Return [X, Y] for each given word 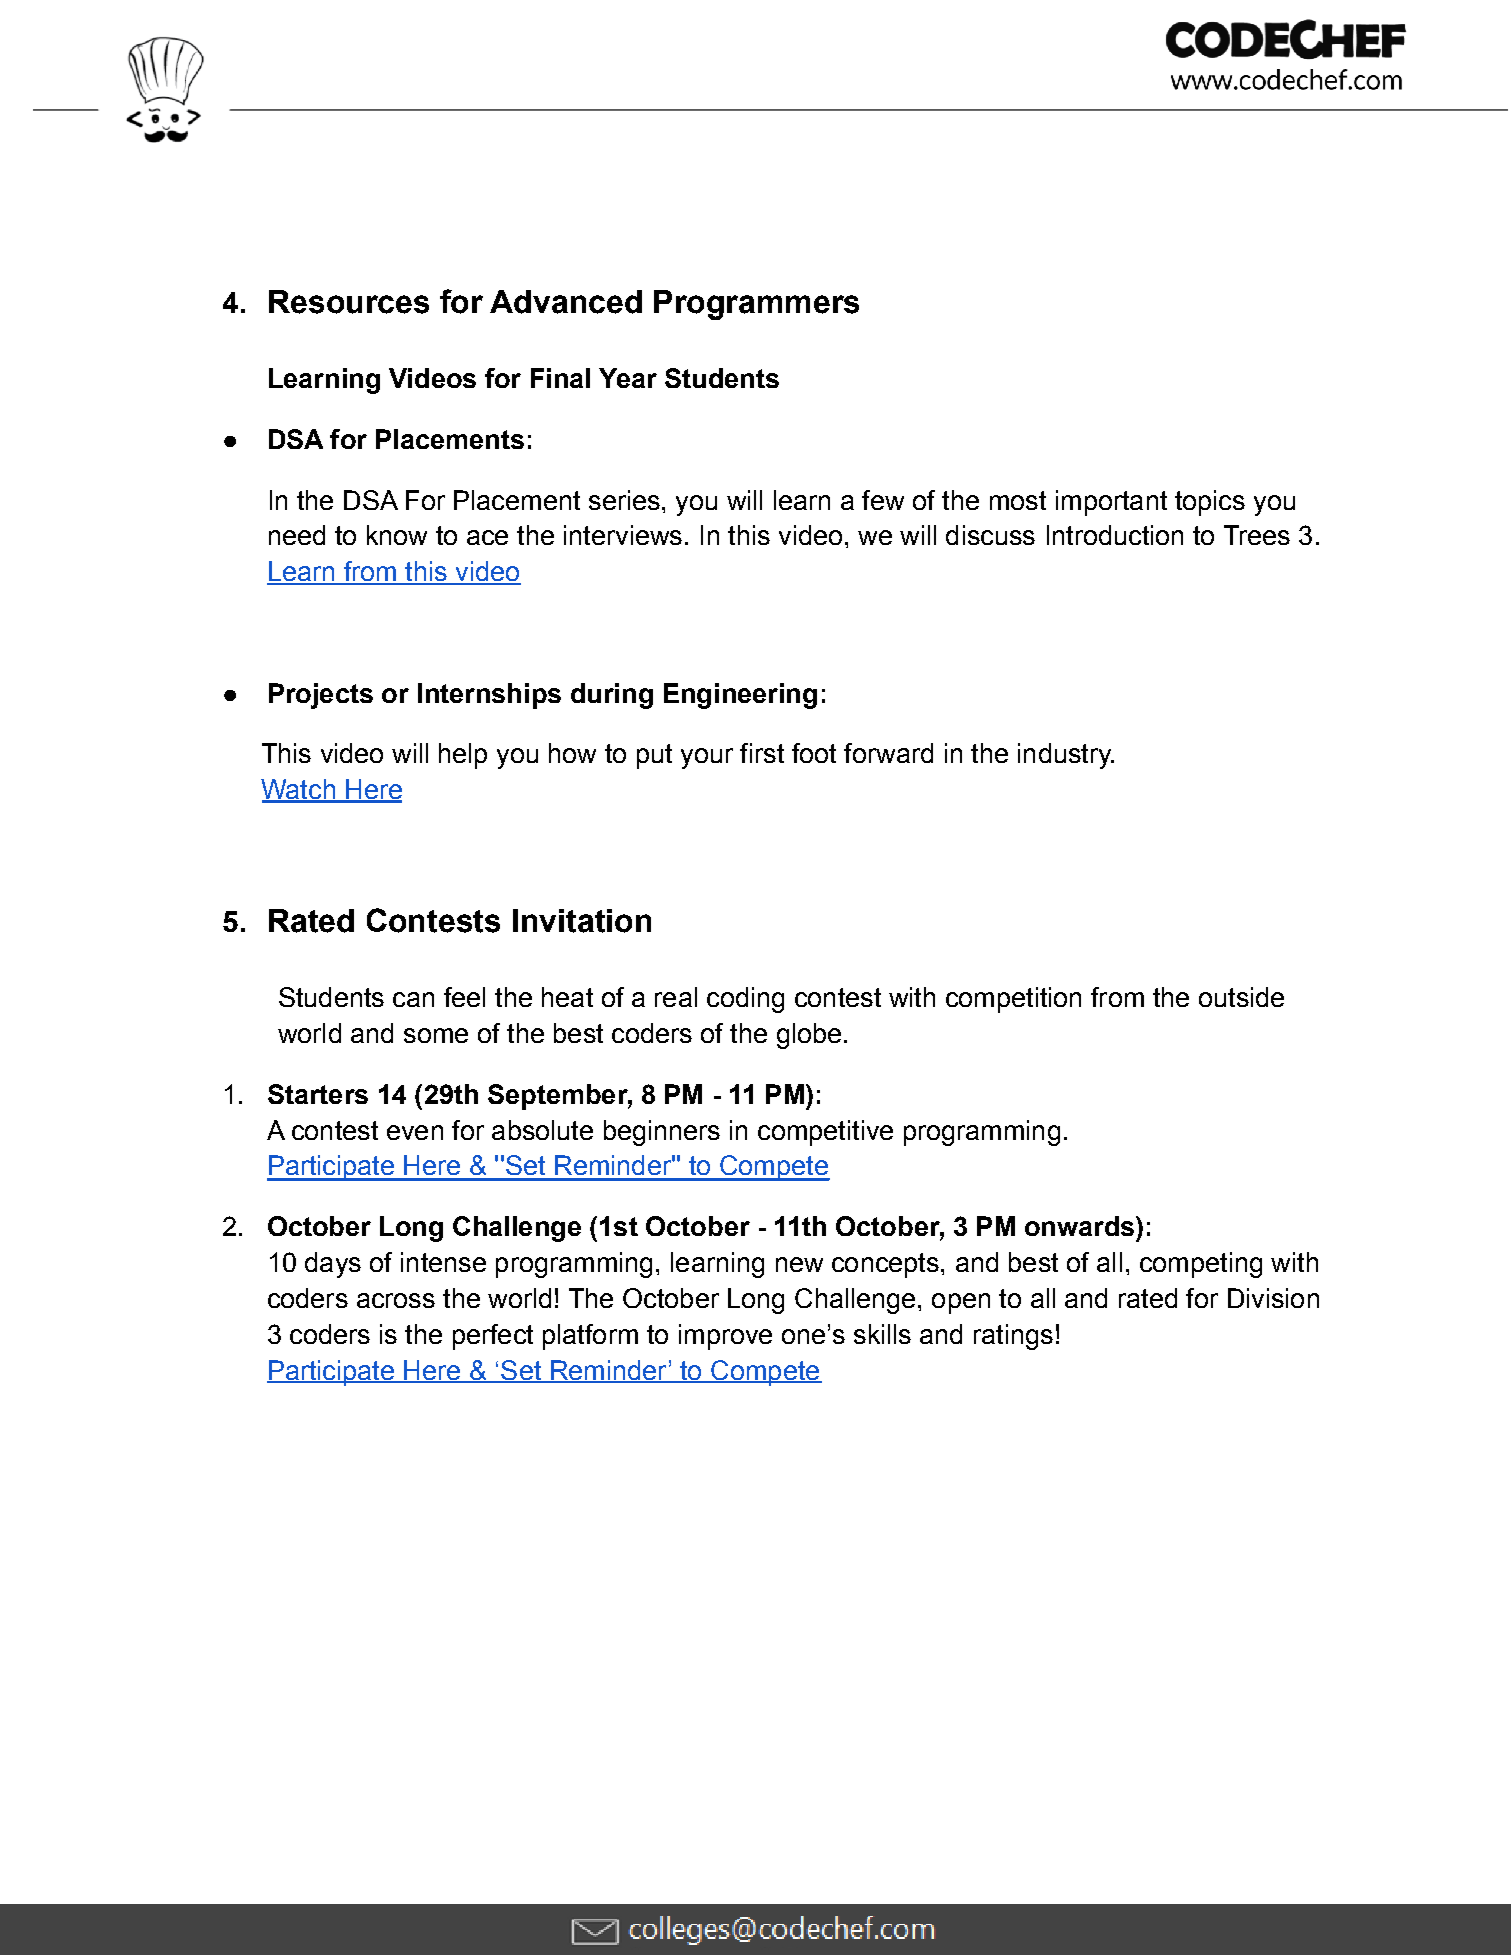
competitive [825, 1133]
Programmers [756, 305]
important [1111, 503]
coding [745, 1000]
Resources [349, 302]
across [396, 1300]
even [415, 1132]
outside [1241, 997]
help [463, 756]
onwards [1079, 1226]
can [413, 999]
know [397, 535]
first [762, 753]
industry [1066, 756]
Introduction [1115, 535]
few [883, 500]
